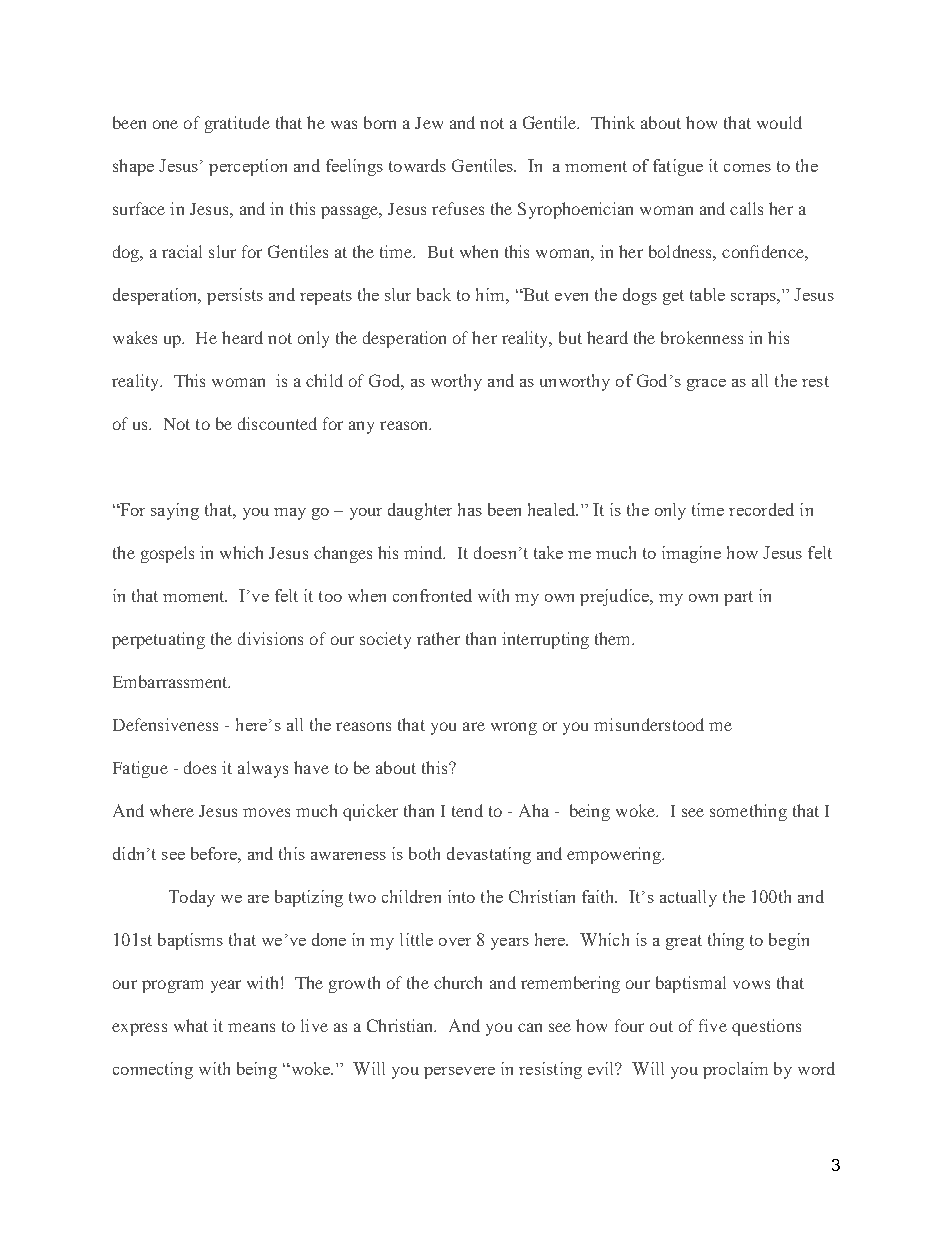 The height and width of the screenshot is (1233, 952). What do you see at coordinates (738, 598) in the screenshot?
I see `part` at bounding box center [738, 598].
